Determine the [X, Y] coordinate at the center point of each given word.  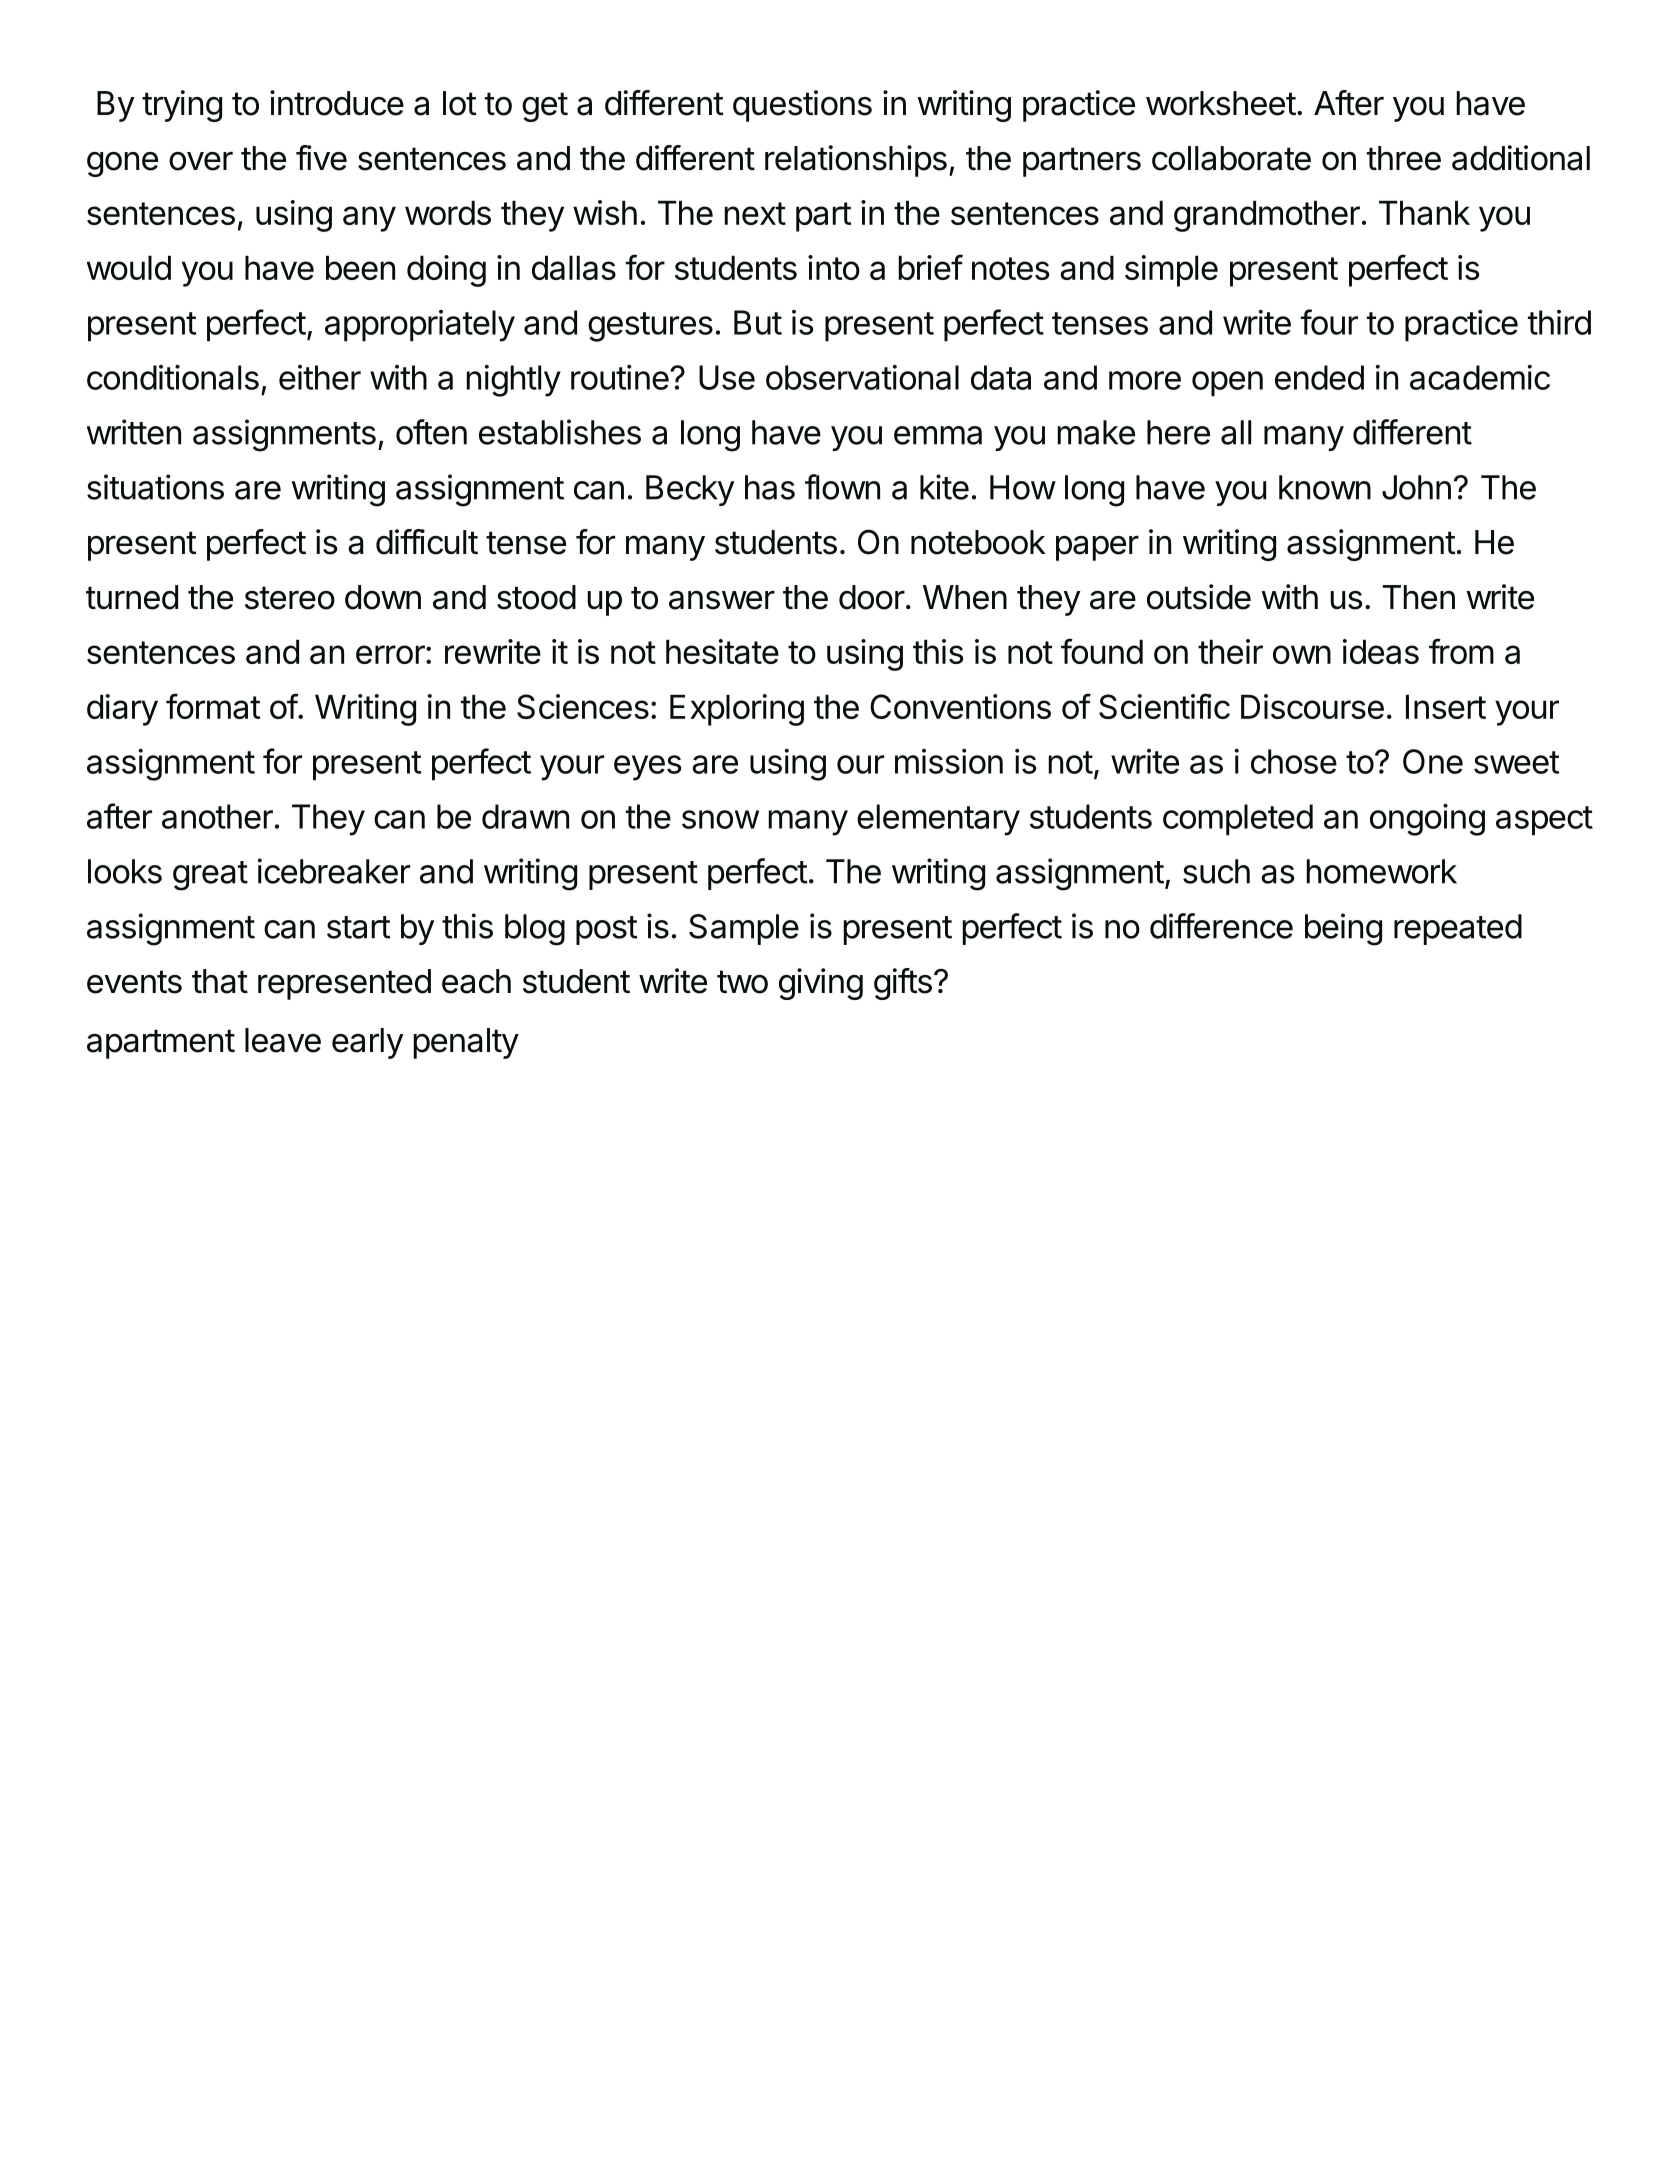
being [1343, 929]
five [321, 158]
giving [821, 984]
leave [283, 1040]
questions [802, 106]
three [1404, 158]
